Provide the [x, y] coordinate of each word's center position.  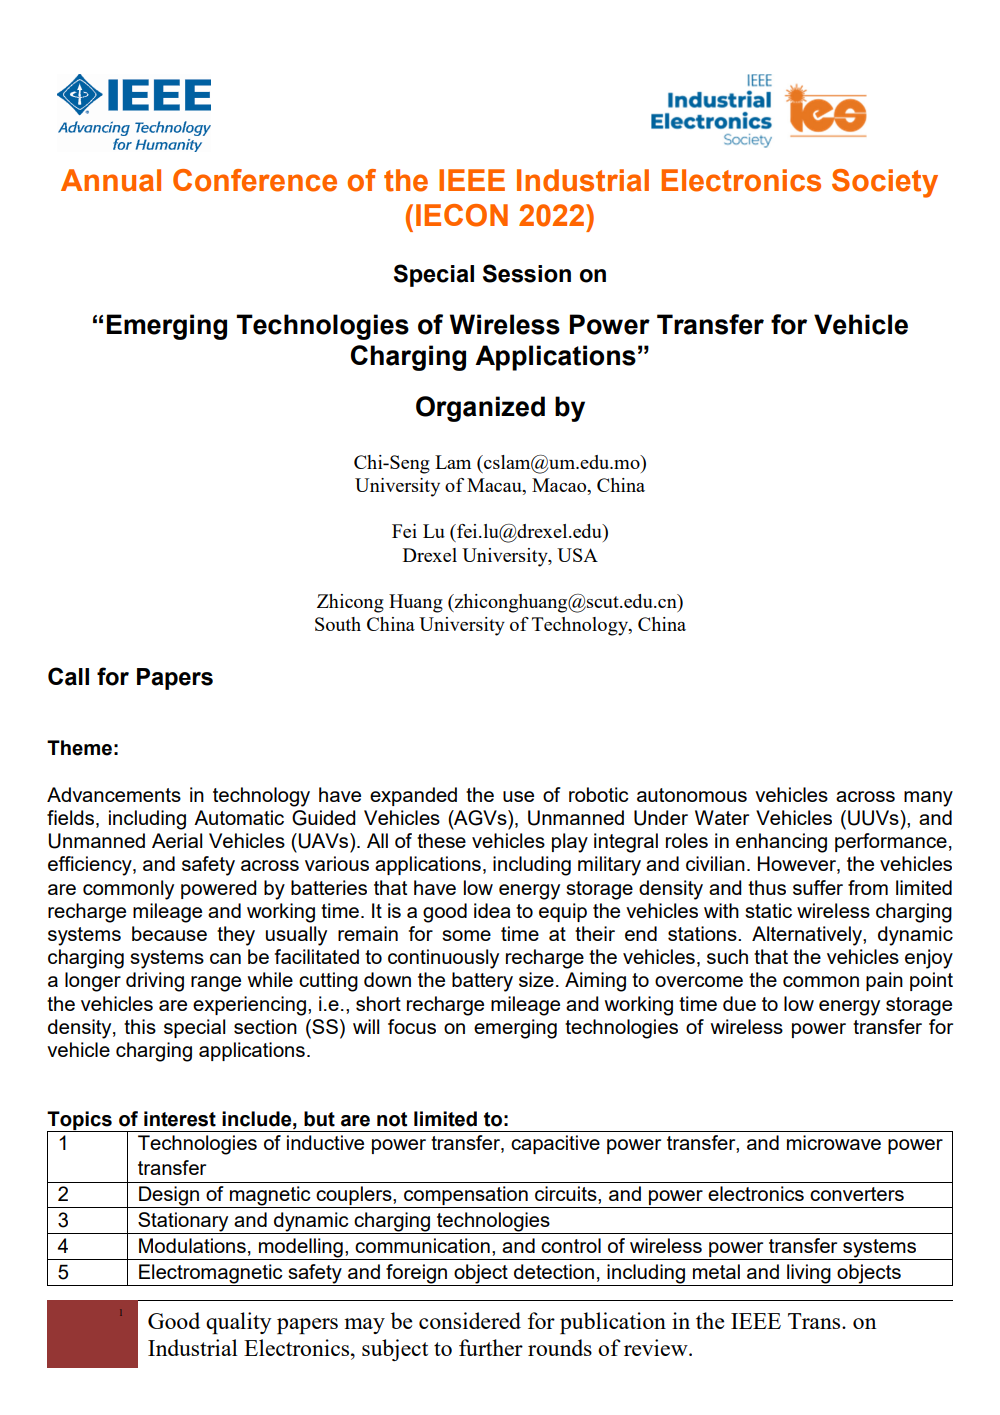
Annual [111, 180]
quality [239, 1323]
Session [527, 273]
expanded [413, 796]
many [928, 799]
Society [885, 183]
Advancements [114, 794]
